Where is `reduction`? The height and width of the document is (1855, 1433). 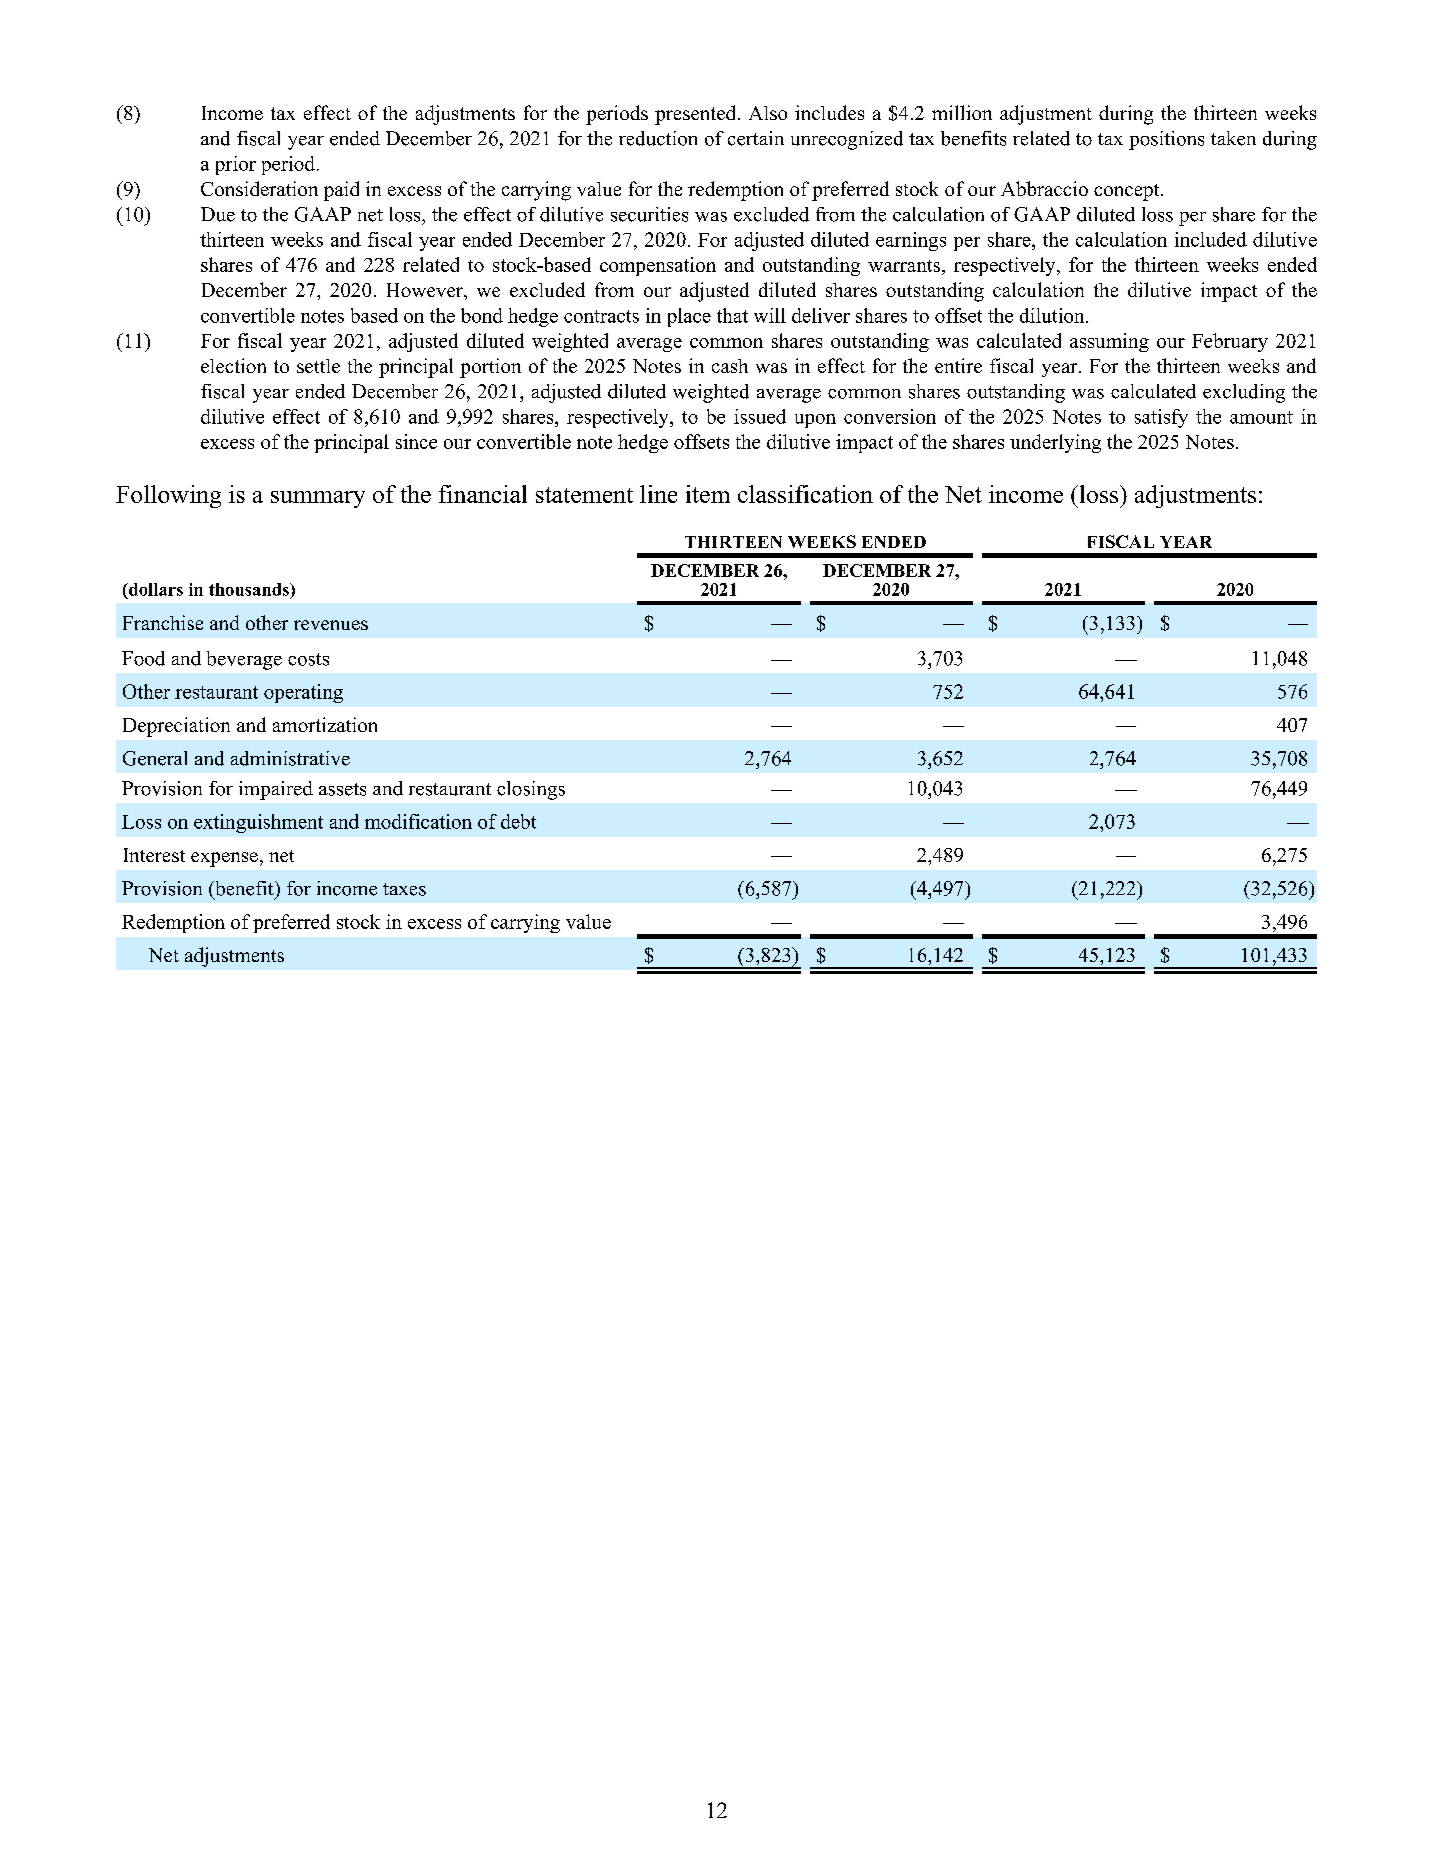 reduction is located at coordinates (658, 138).
